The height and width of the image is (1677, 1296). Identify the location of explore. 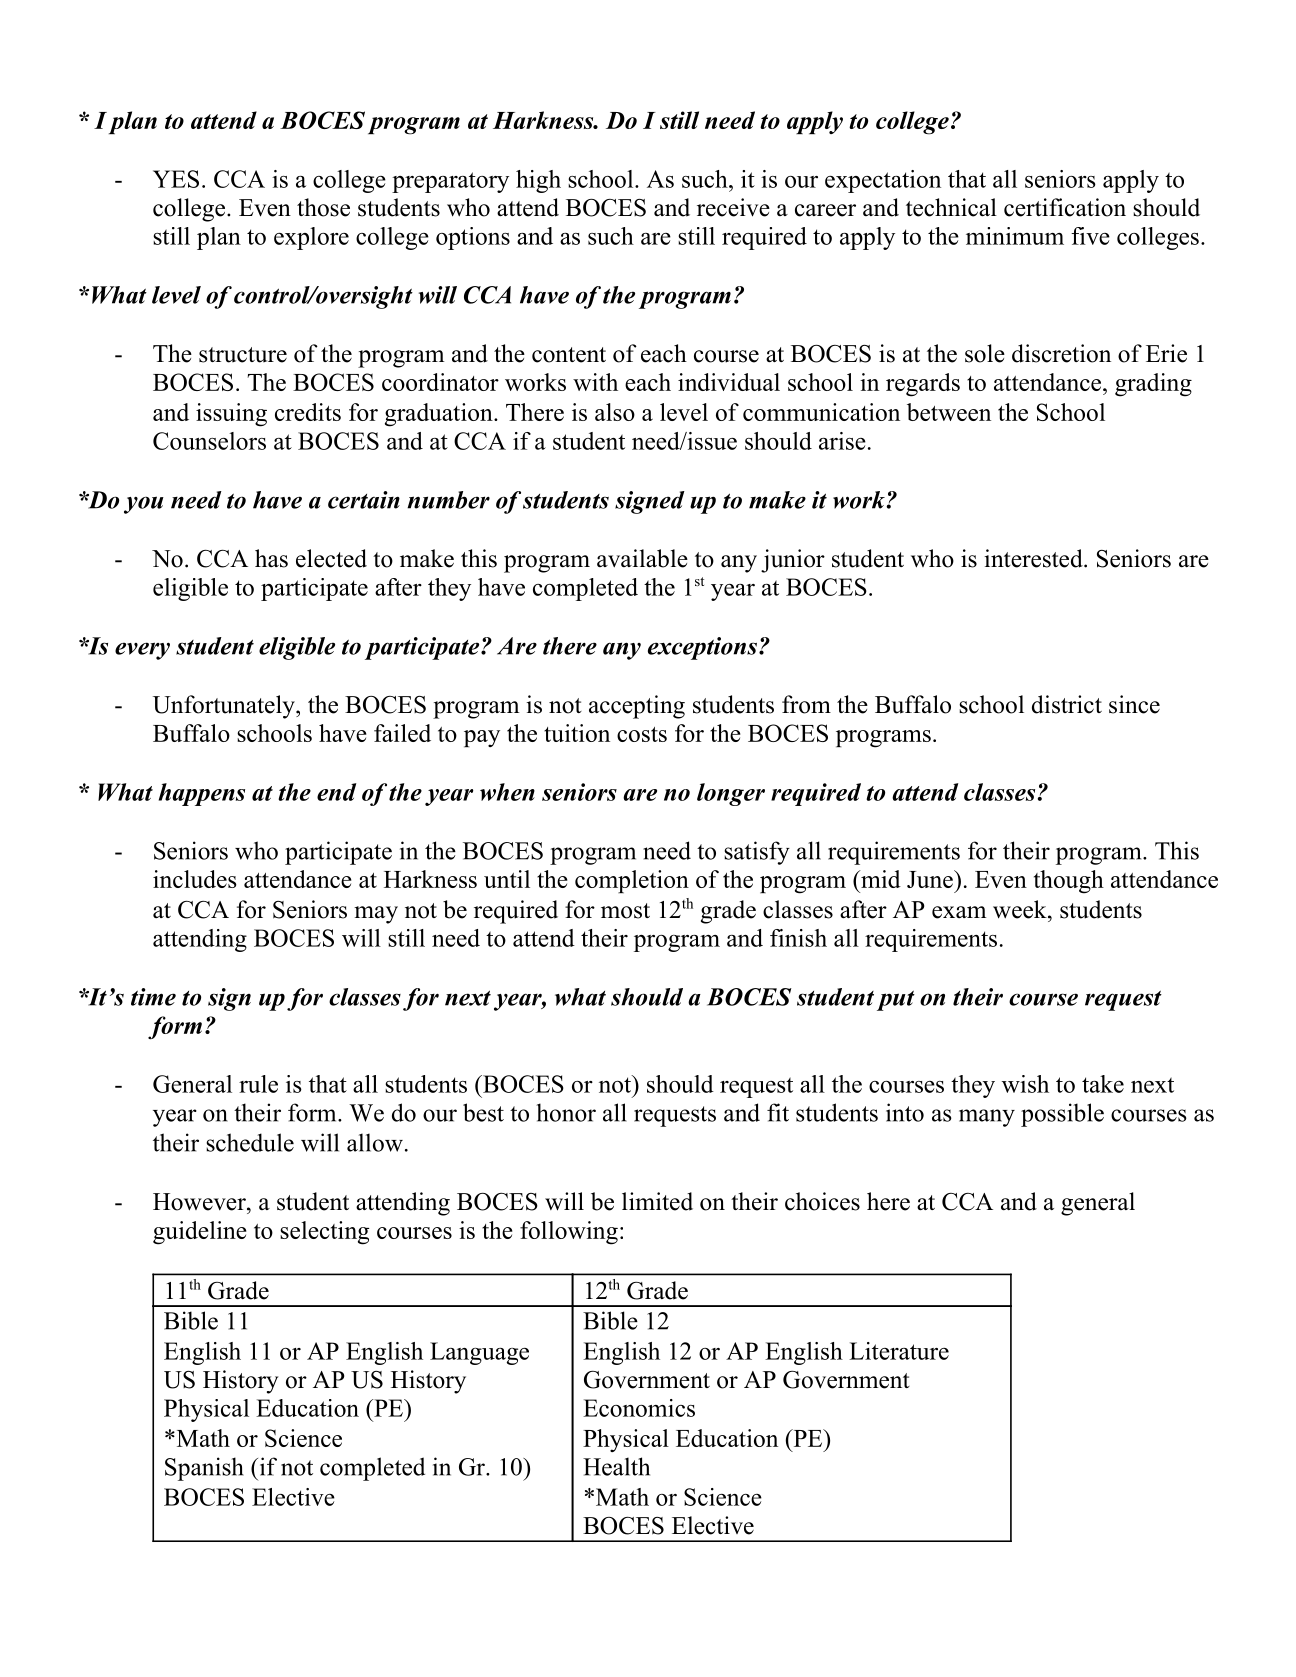
(311, 238).
